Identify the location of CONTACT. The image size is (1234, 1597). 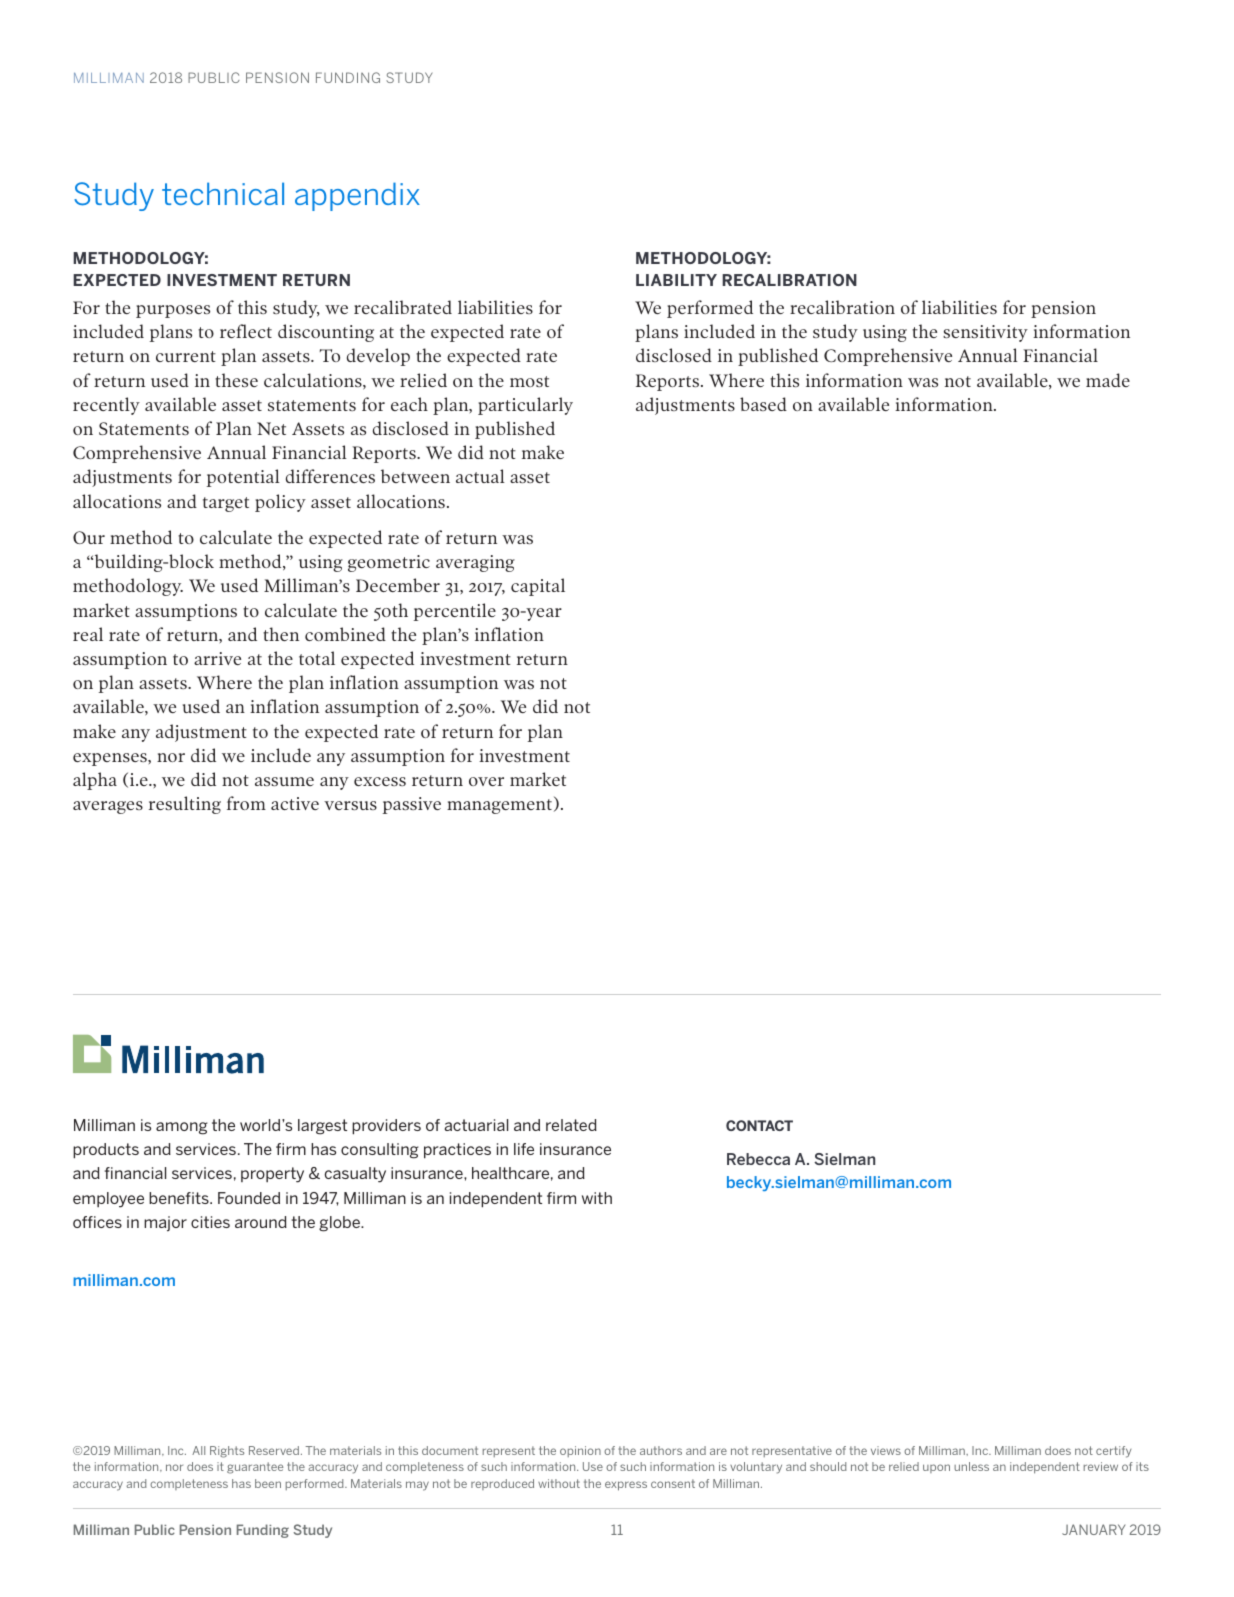
(759, 1125).
